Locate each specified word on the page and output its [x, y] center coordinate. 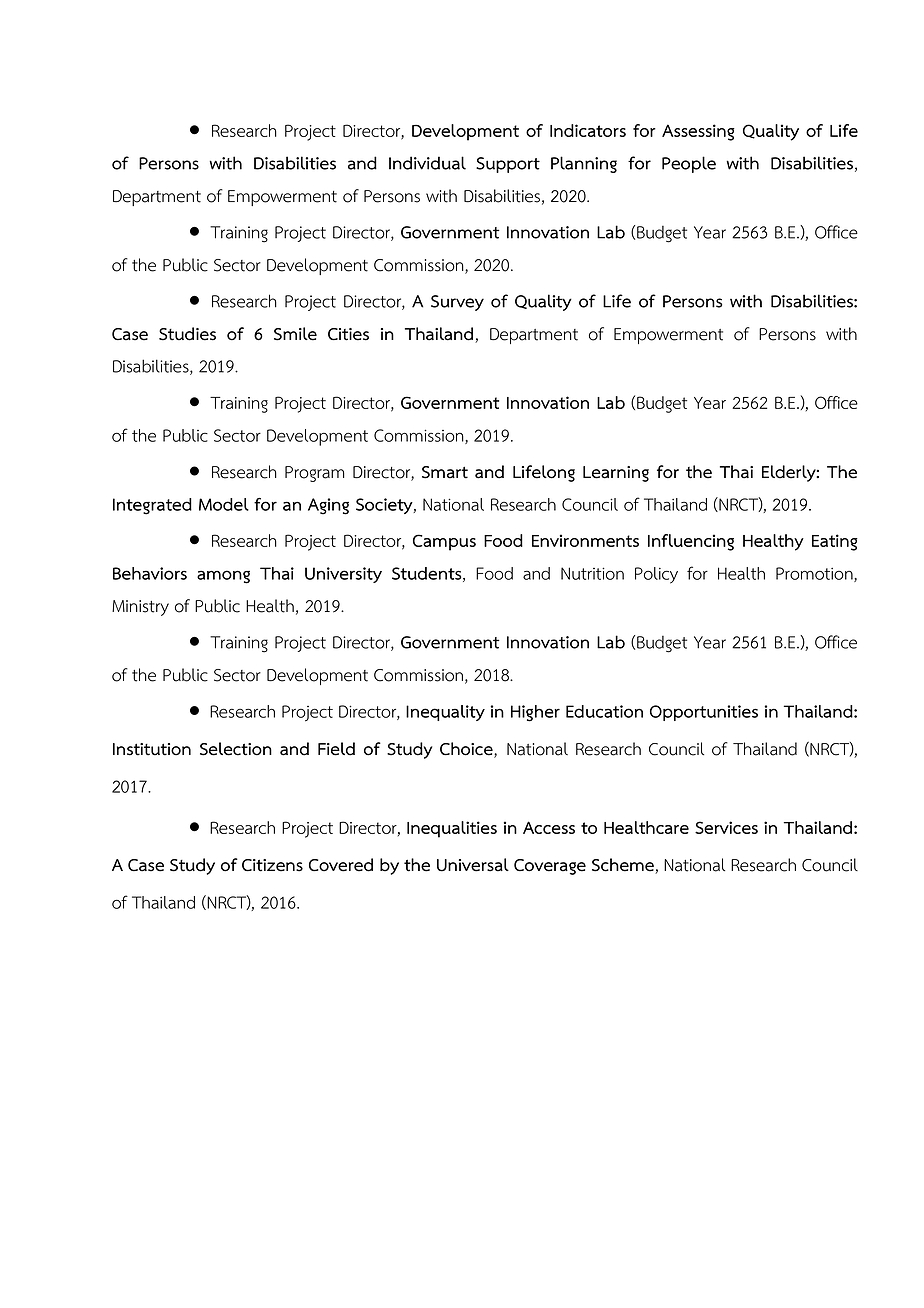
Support [508, 165]
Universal [473, 865]
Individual [427, 163]
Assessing [698, 132]
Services [726, 827]
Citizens [272, 865]
